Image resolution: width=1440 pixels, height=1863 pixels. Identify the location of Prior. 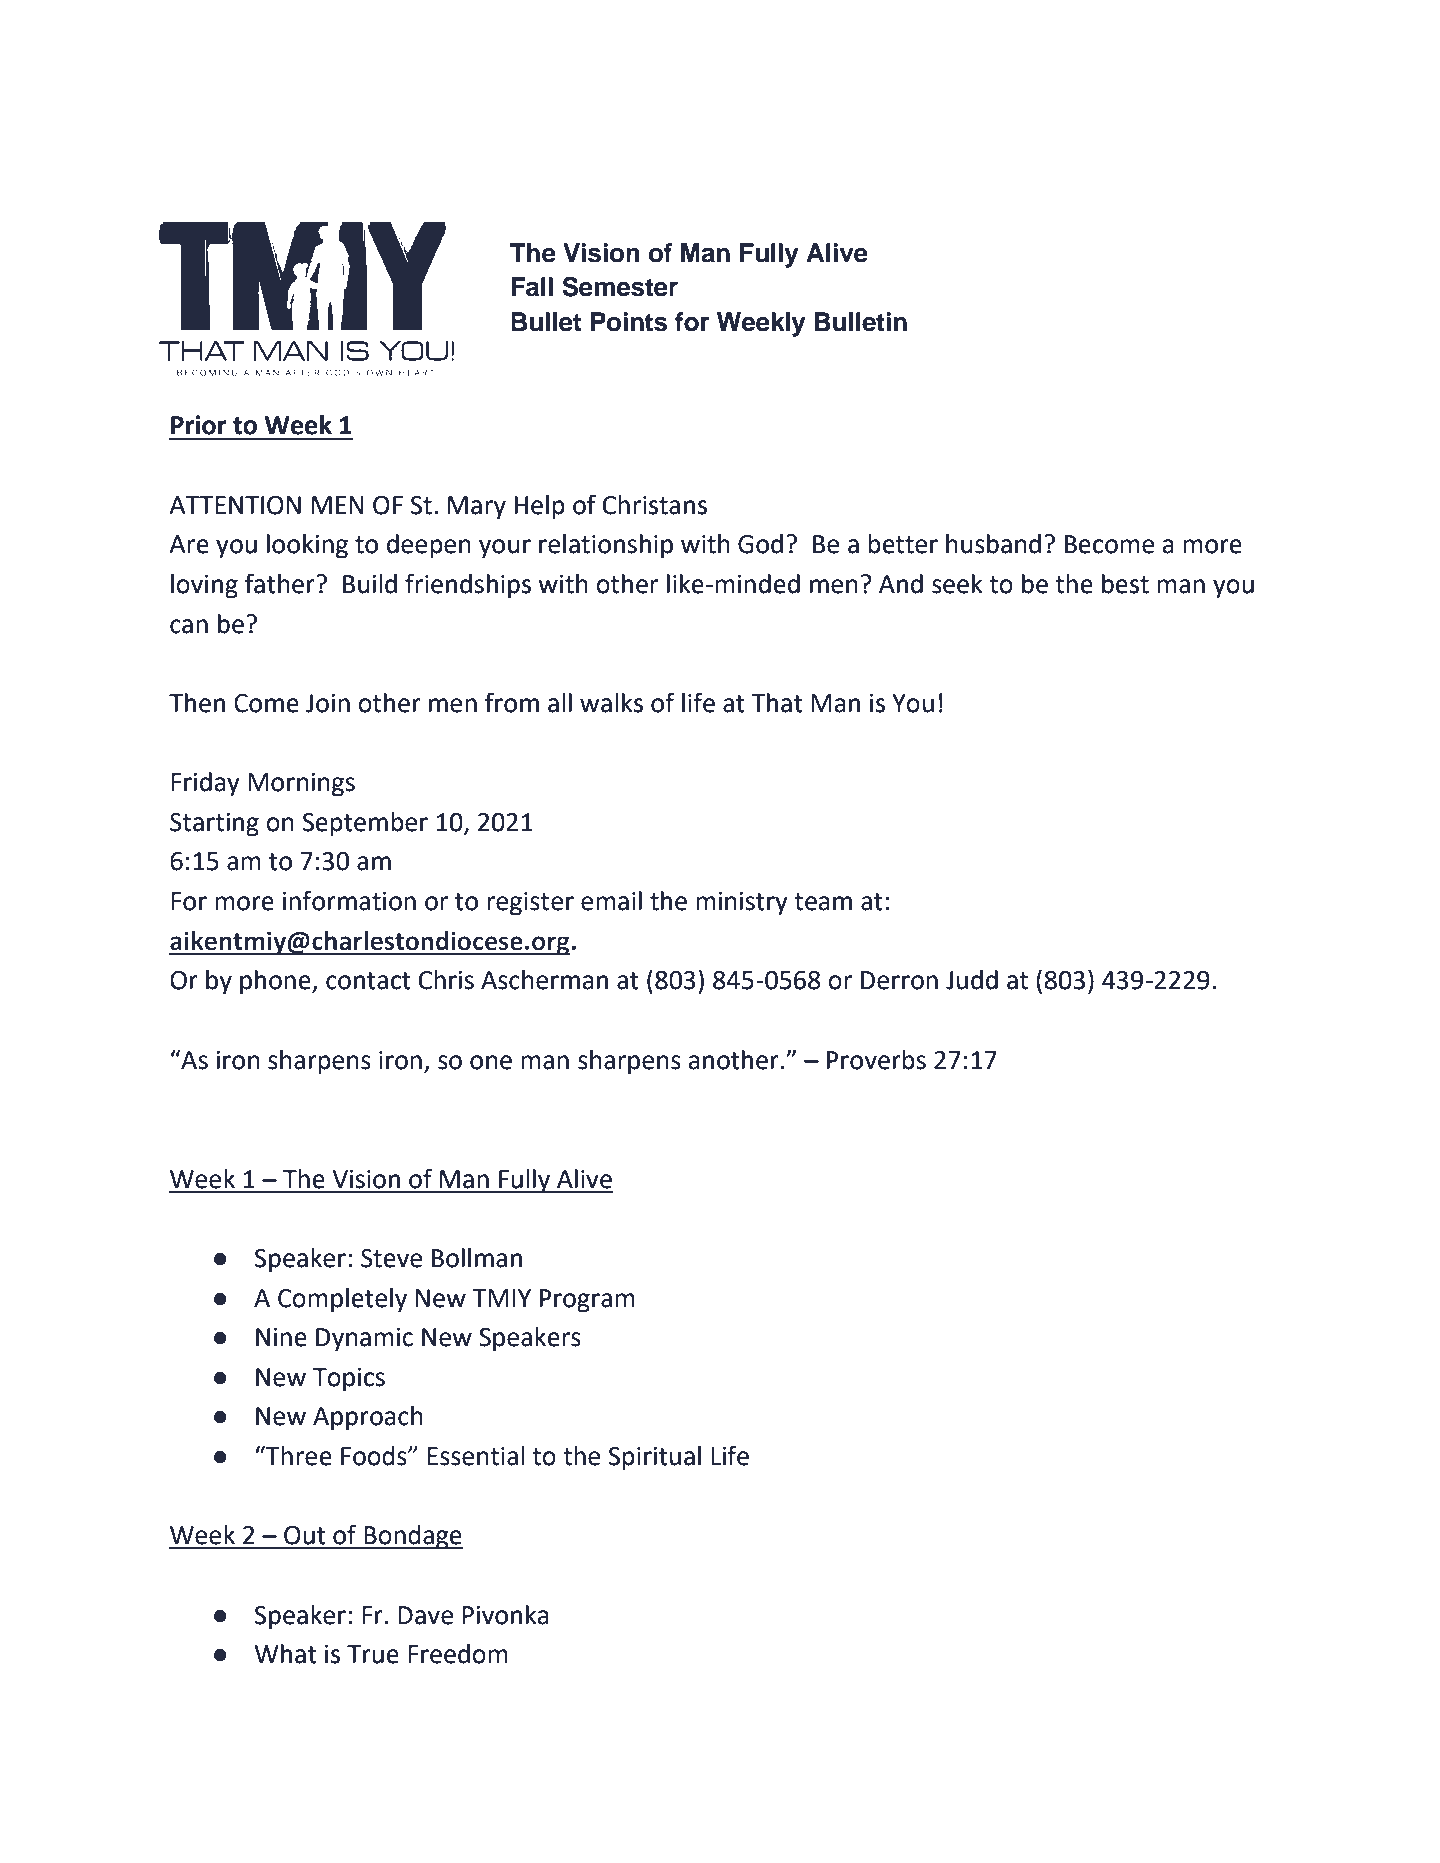
(199, 425).
